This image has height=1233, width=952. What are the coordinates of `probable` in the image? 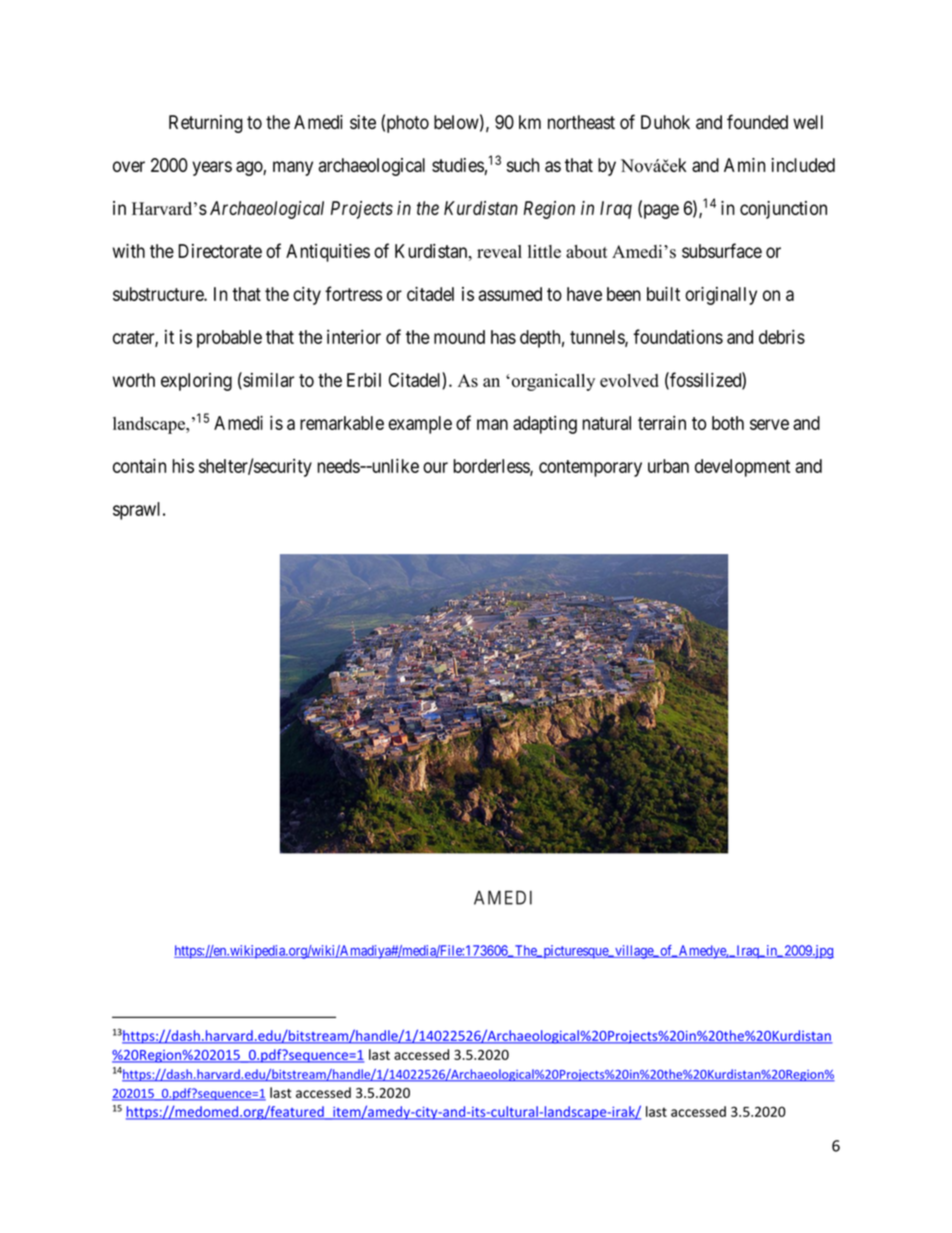 It's located at (229, 339).
